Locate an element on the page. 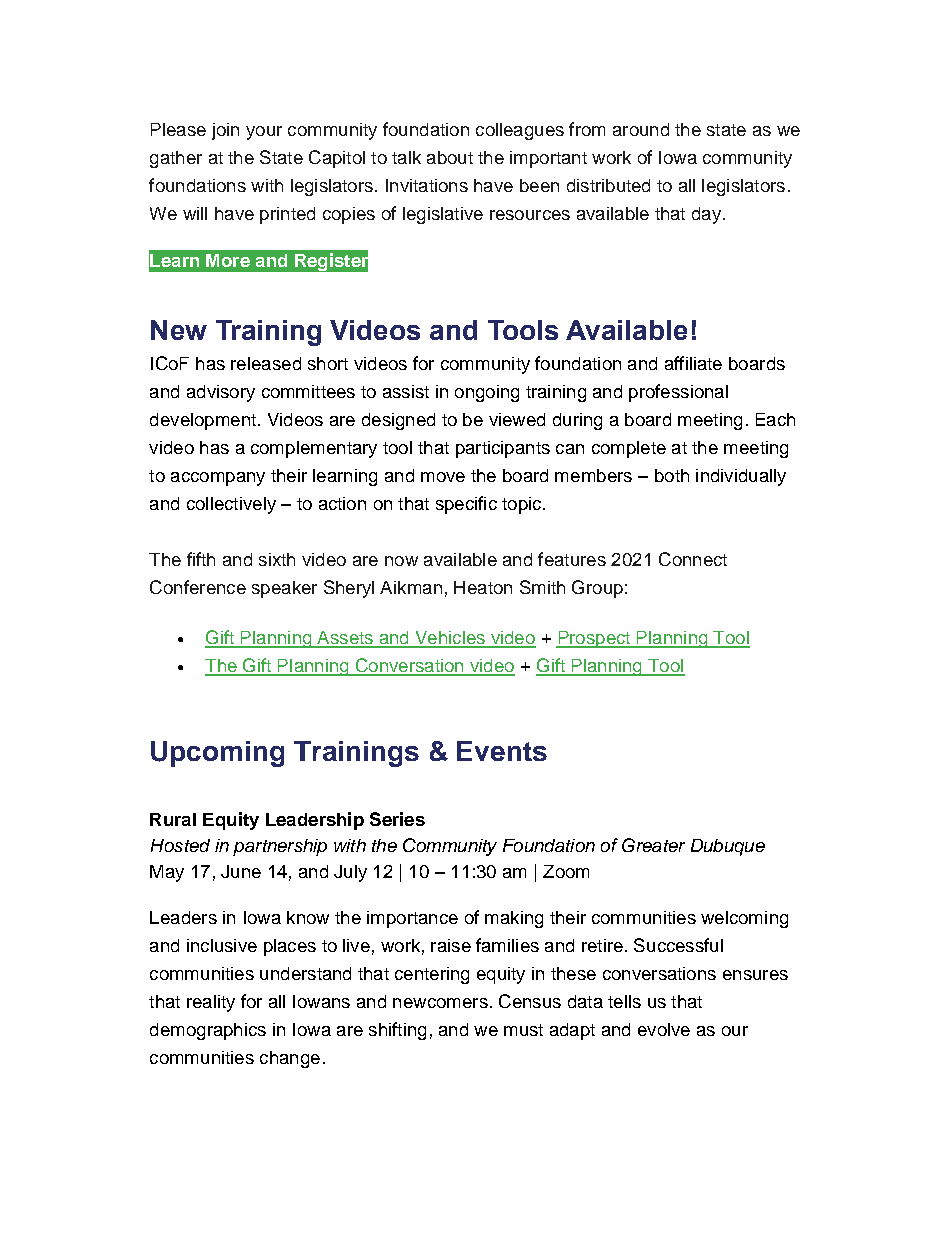 The width and height of the document is (952, 1233). demographics is located at coordinates (208, 1031).
